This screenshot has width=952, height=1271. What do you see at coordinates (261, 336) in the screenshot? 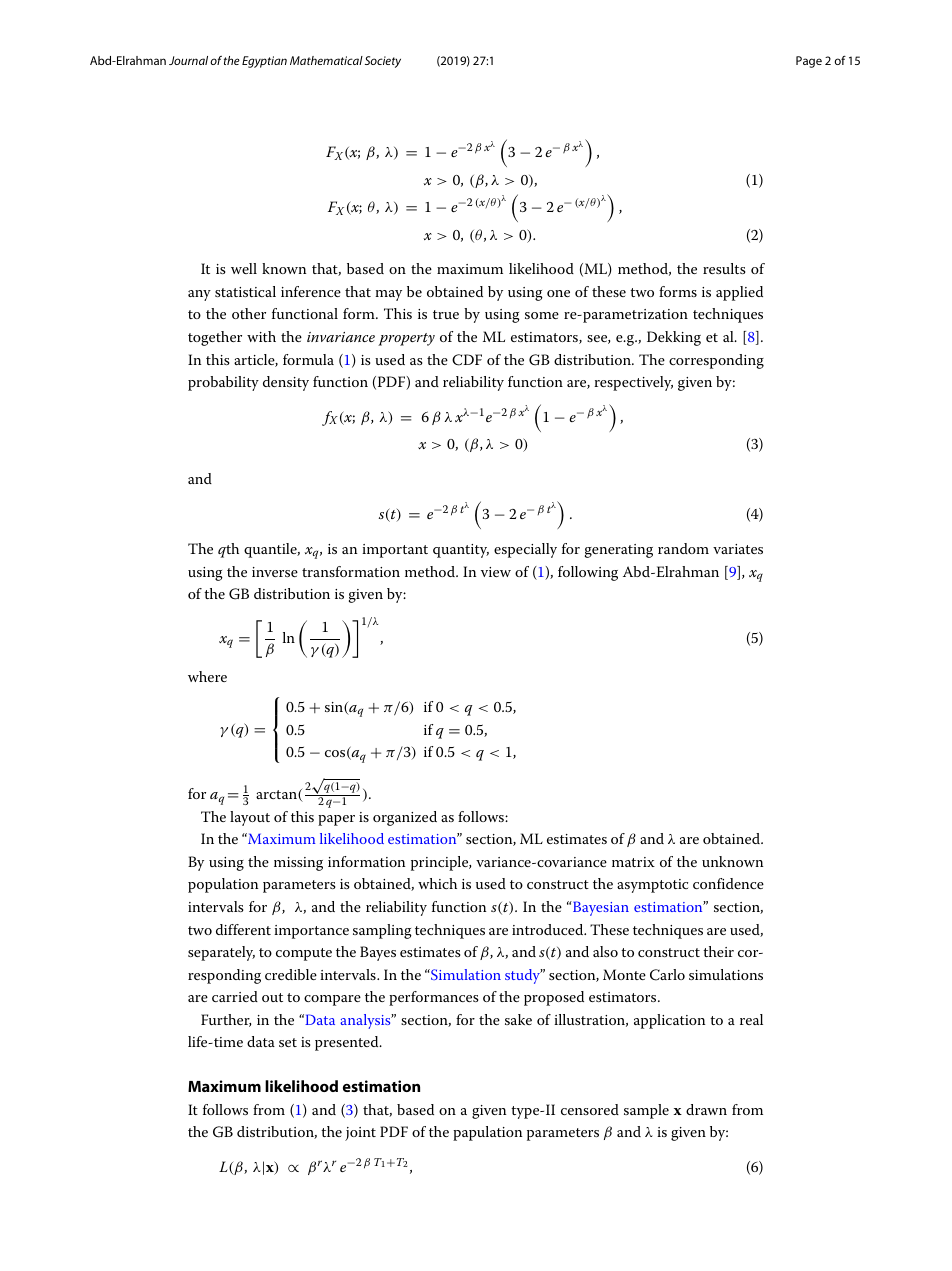
I see `with` at bounding box center [261, 336].
